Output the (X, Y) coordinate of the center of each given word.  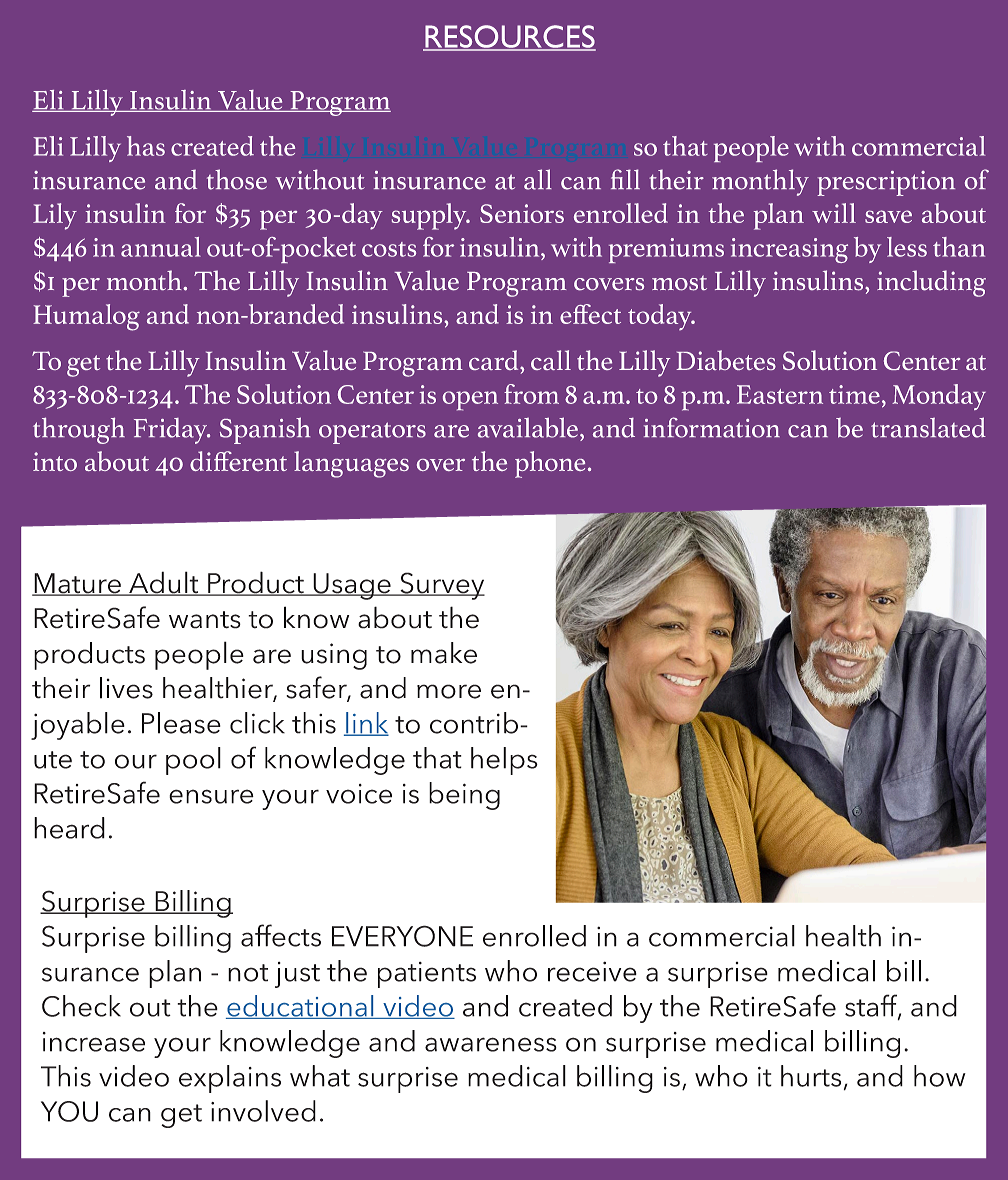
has (146, 146)
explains (230, 1079)
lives (126, 688)
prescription (886, 183)
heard (69, 828)
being (464, 796)
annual (161, 247)
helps (504, 761)
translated (928, 427)
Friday (172, 431)
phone (550, 464)
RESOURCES (509, 37)
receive (592, 971)
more (449, 691)
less (907, 247)
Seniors (522, 213)
